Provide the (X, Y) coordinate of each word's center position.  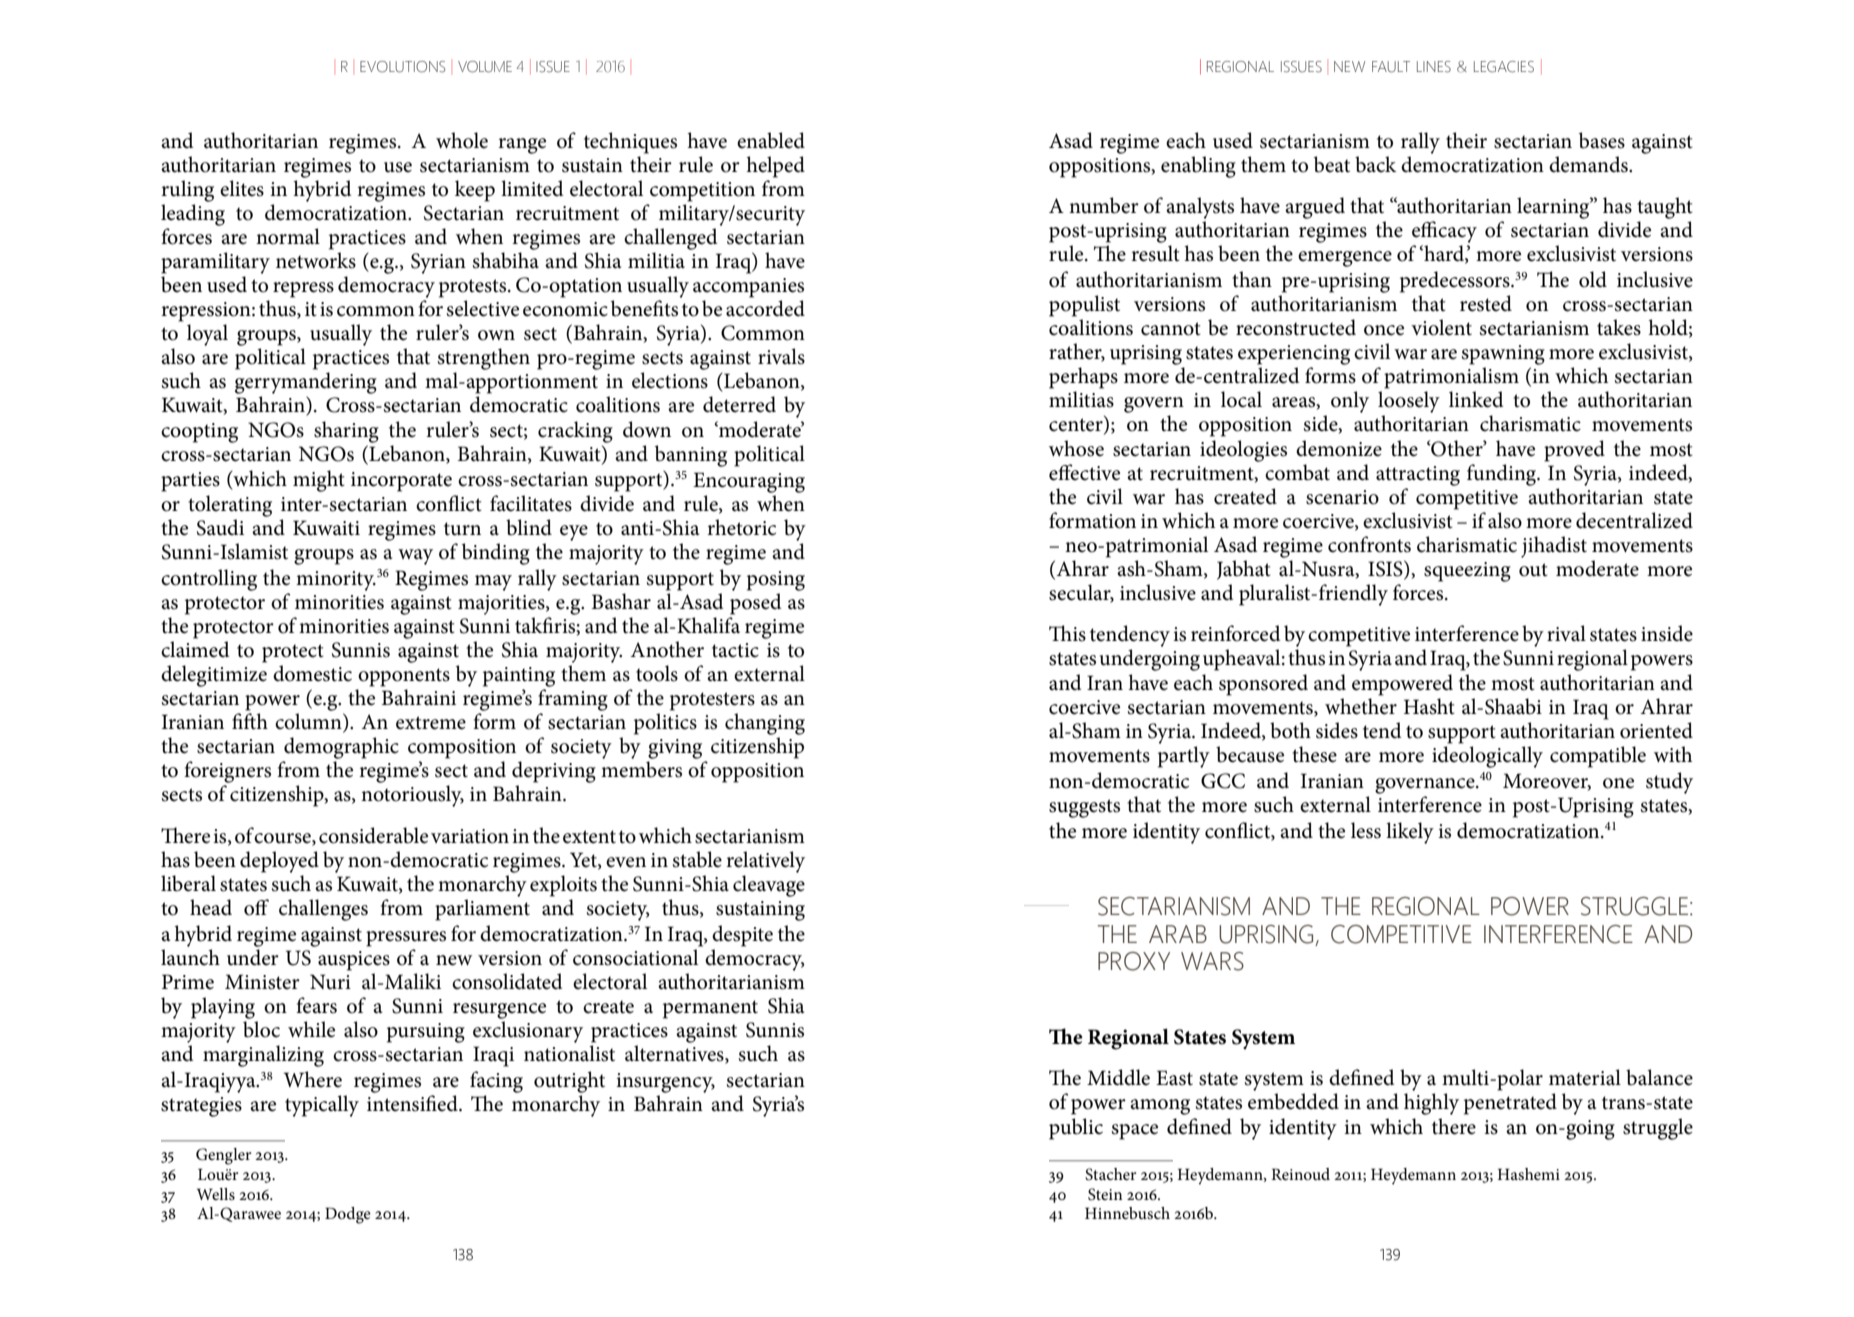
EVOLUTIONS (402, 67)
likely (1410, 833)
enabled (771, 140)
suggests (1084, 808)
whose (1076, 448)
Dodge (348, 1215)
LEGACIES (1504, 67)
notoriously (412, 796)
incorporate (401, 482)
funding (1503, 475)
